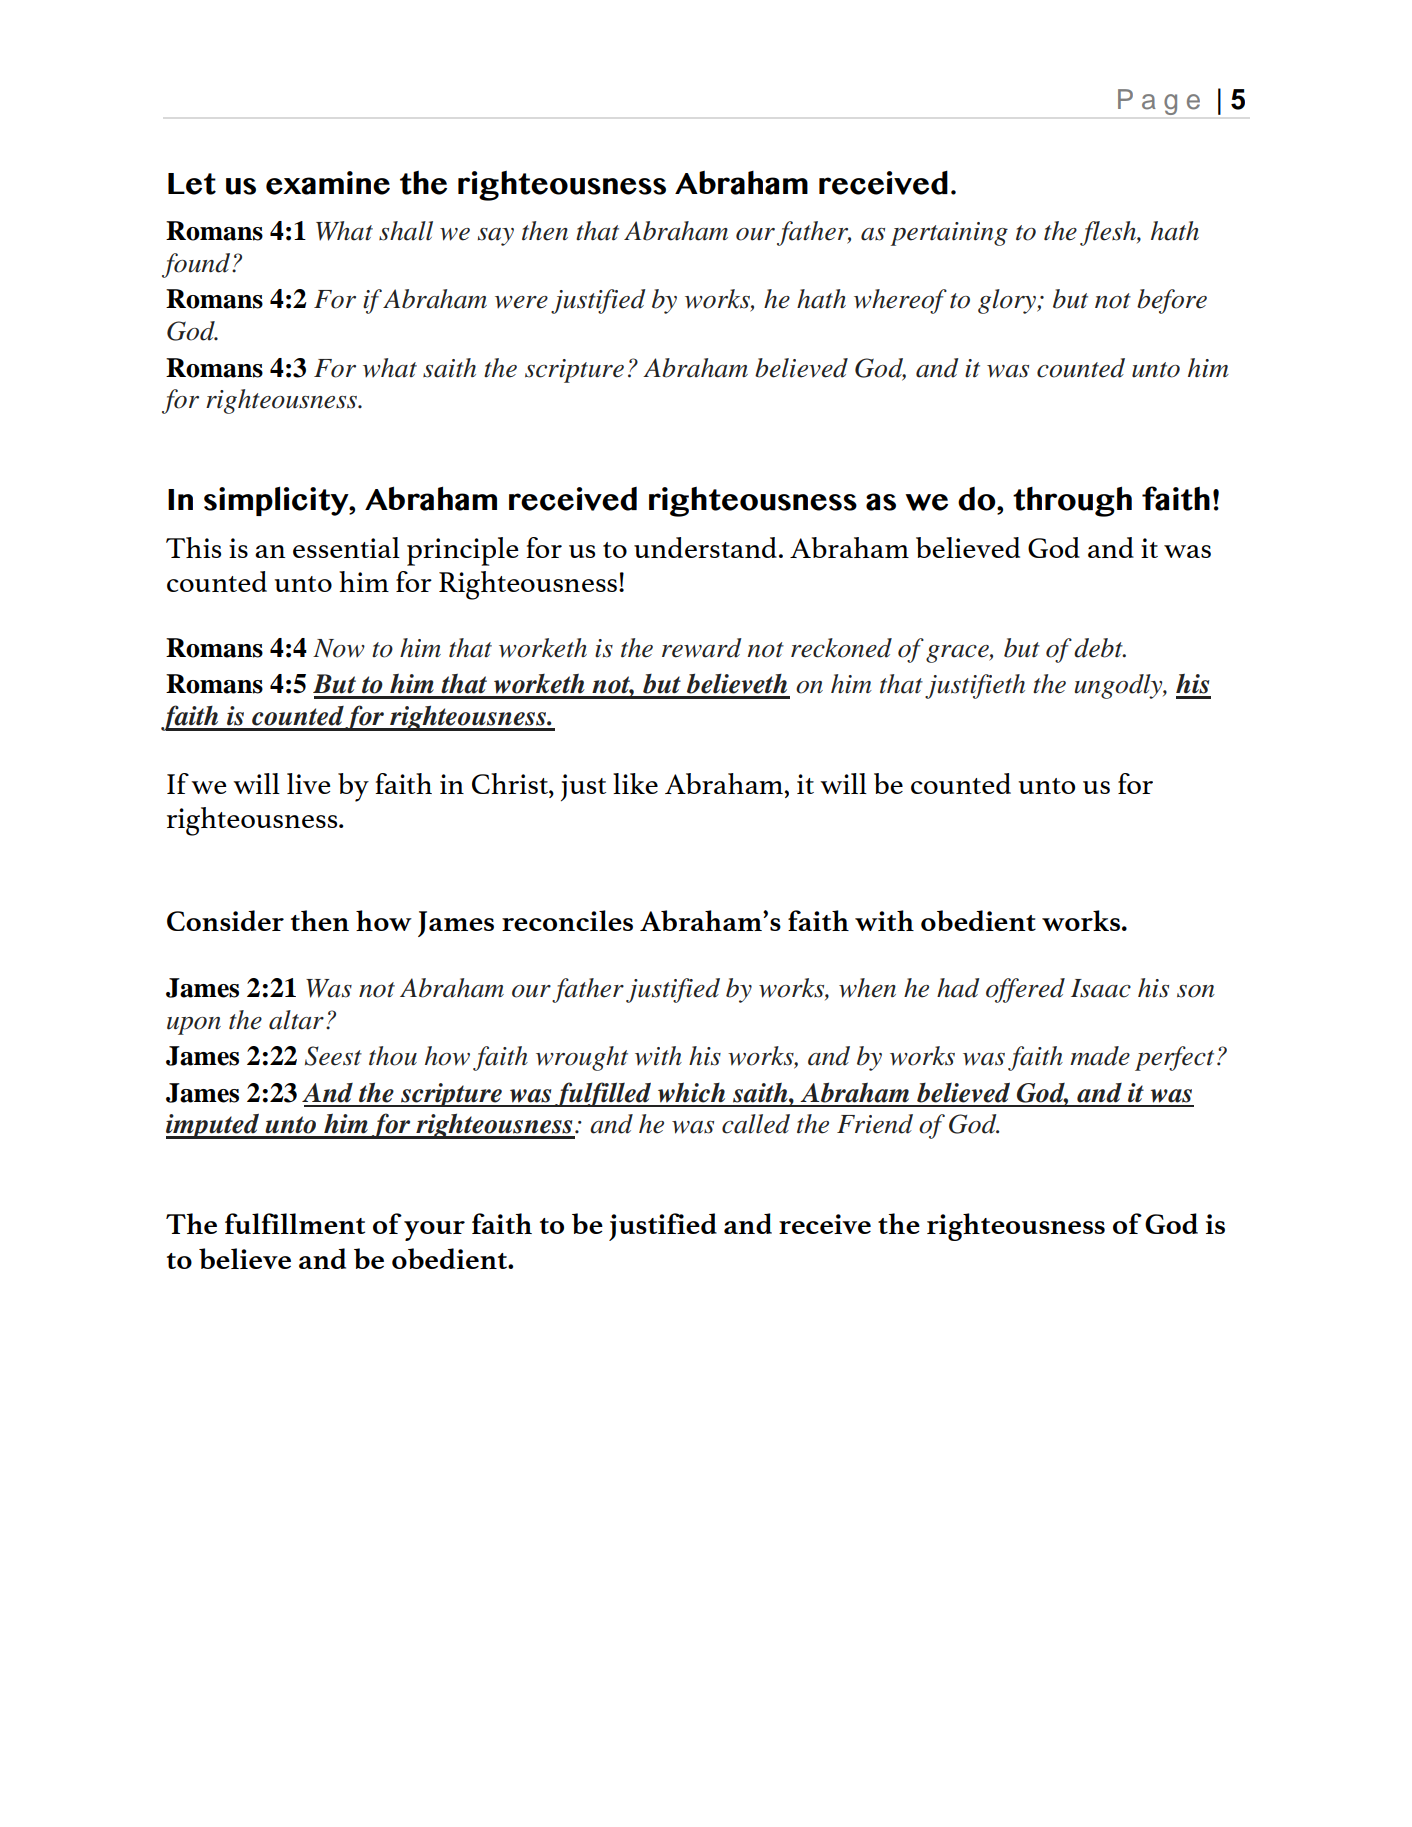 This document has height=1827, width=1412. I want to click on pertaining, so click(949, 234).
